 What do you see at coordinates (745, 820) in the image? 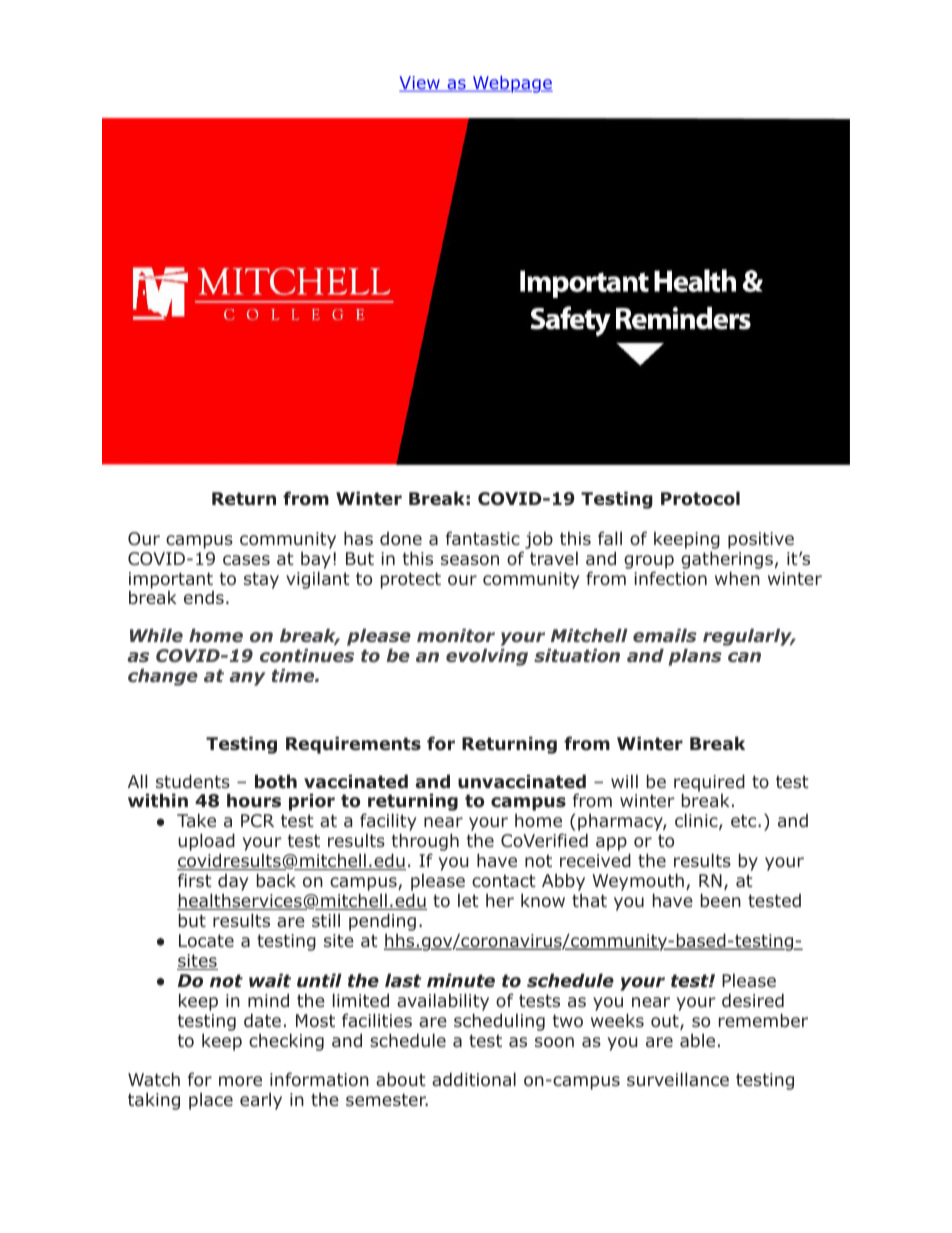
I see `etc` at bounding box center [745, 820].
